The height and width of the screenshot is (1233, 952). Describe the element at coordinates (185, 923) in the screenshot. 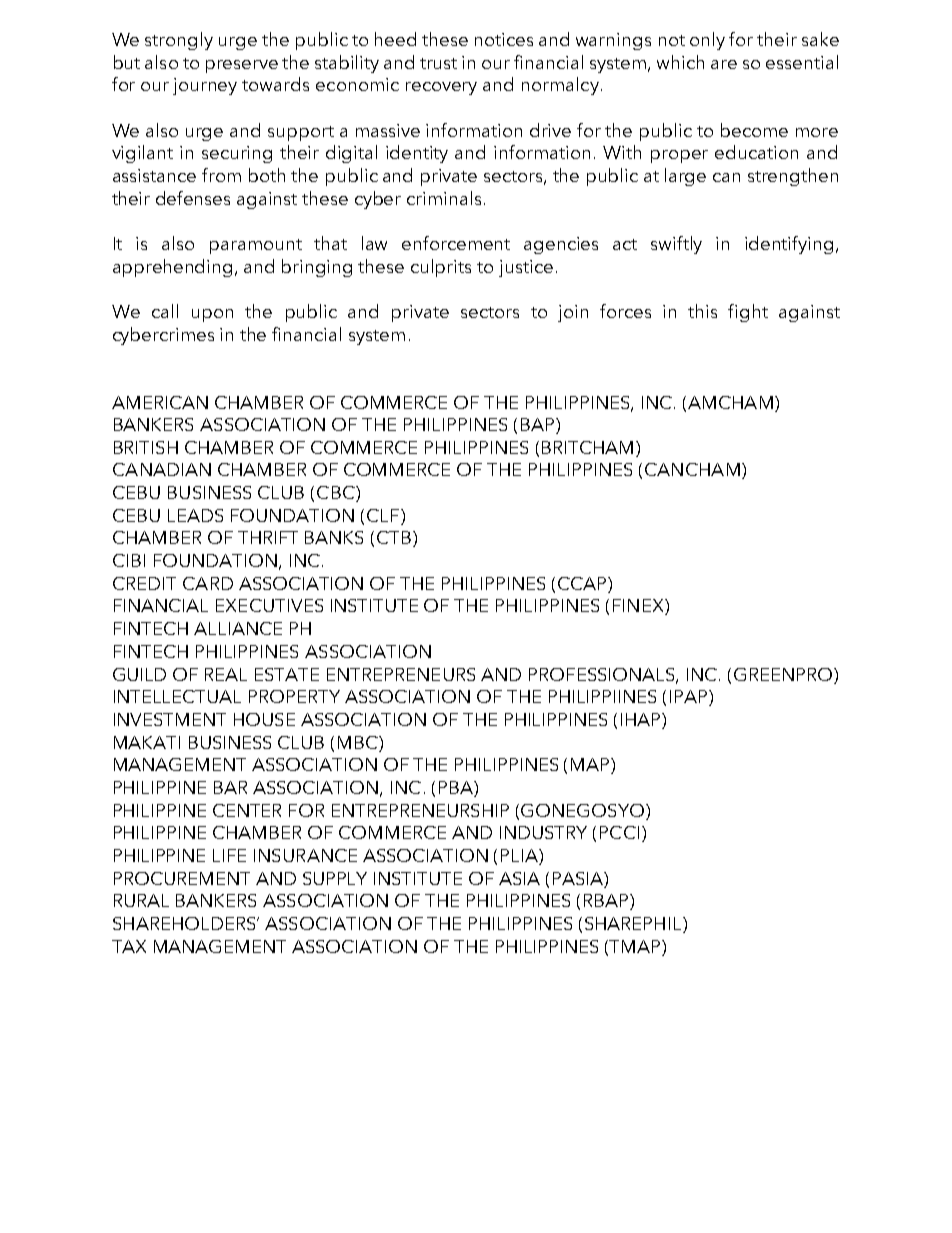

I see `SHAREHOLDERS` at that location.
